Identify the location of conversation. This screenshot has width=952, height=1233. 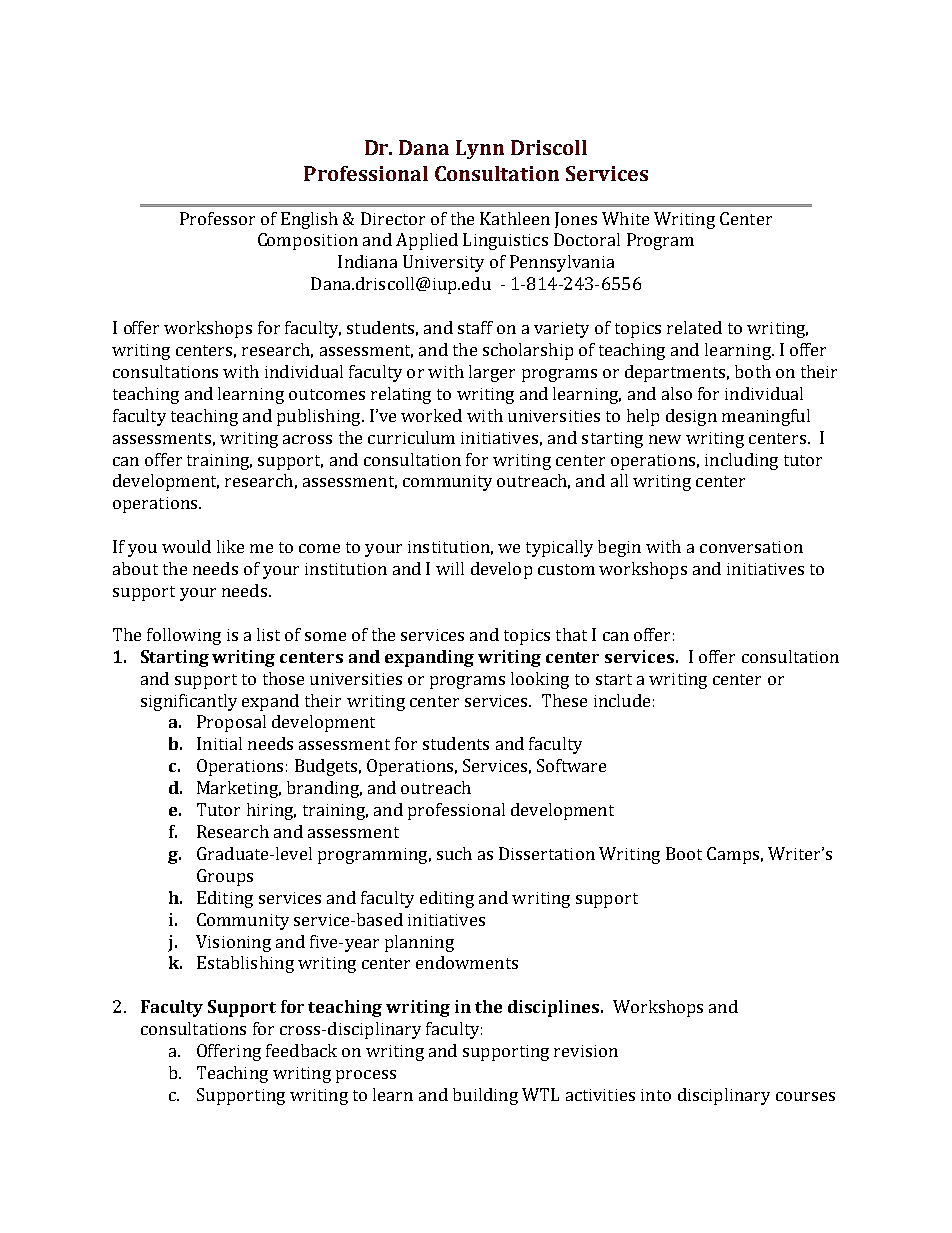
(751, 547).
